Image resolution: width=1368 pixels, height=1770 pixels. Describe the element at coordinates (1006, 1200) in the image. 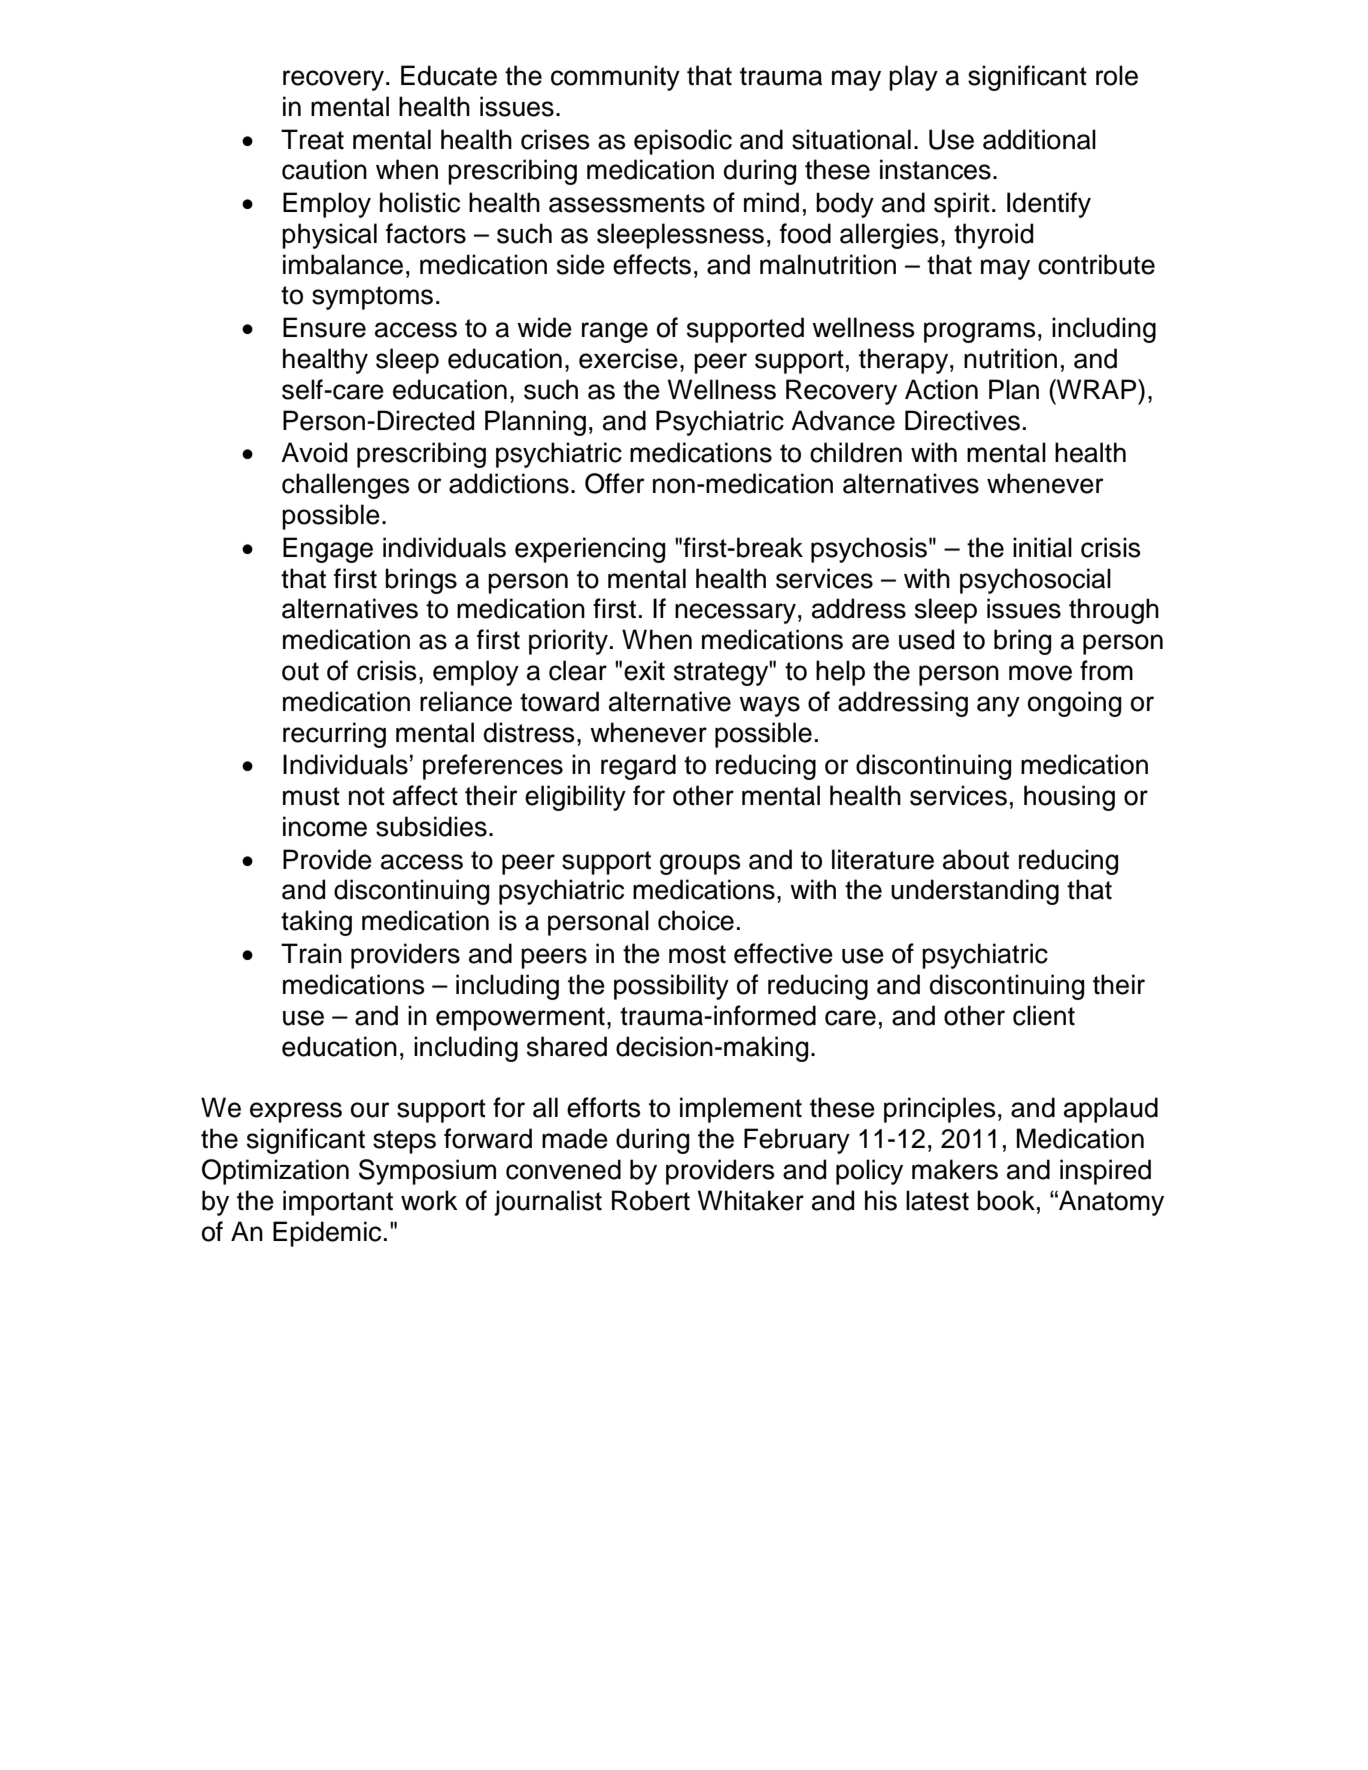

I see `book` at that location.
